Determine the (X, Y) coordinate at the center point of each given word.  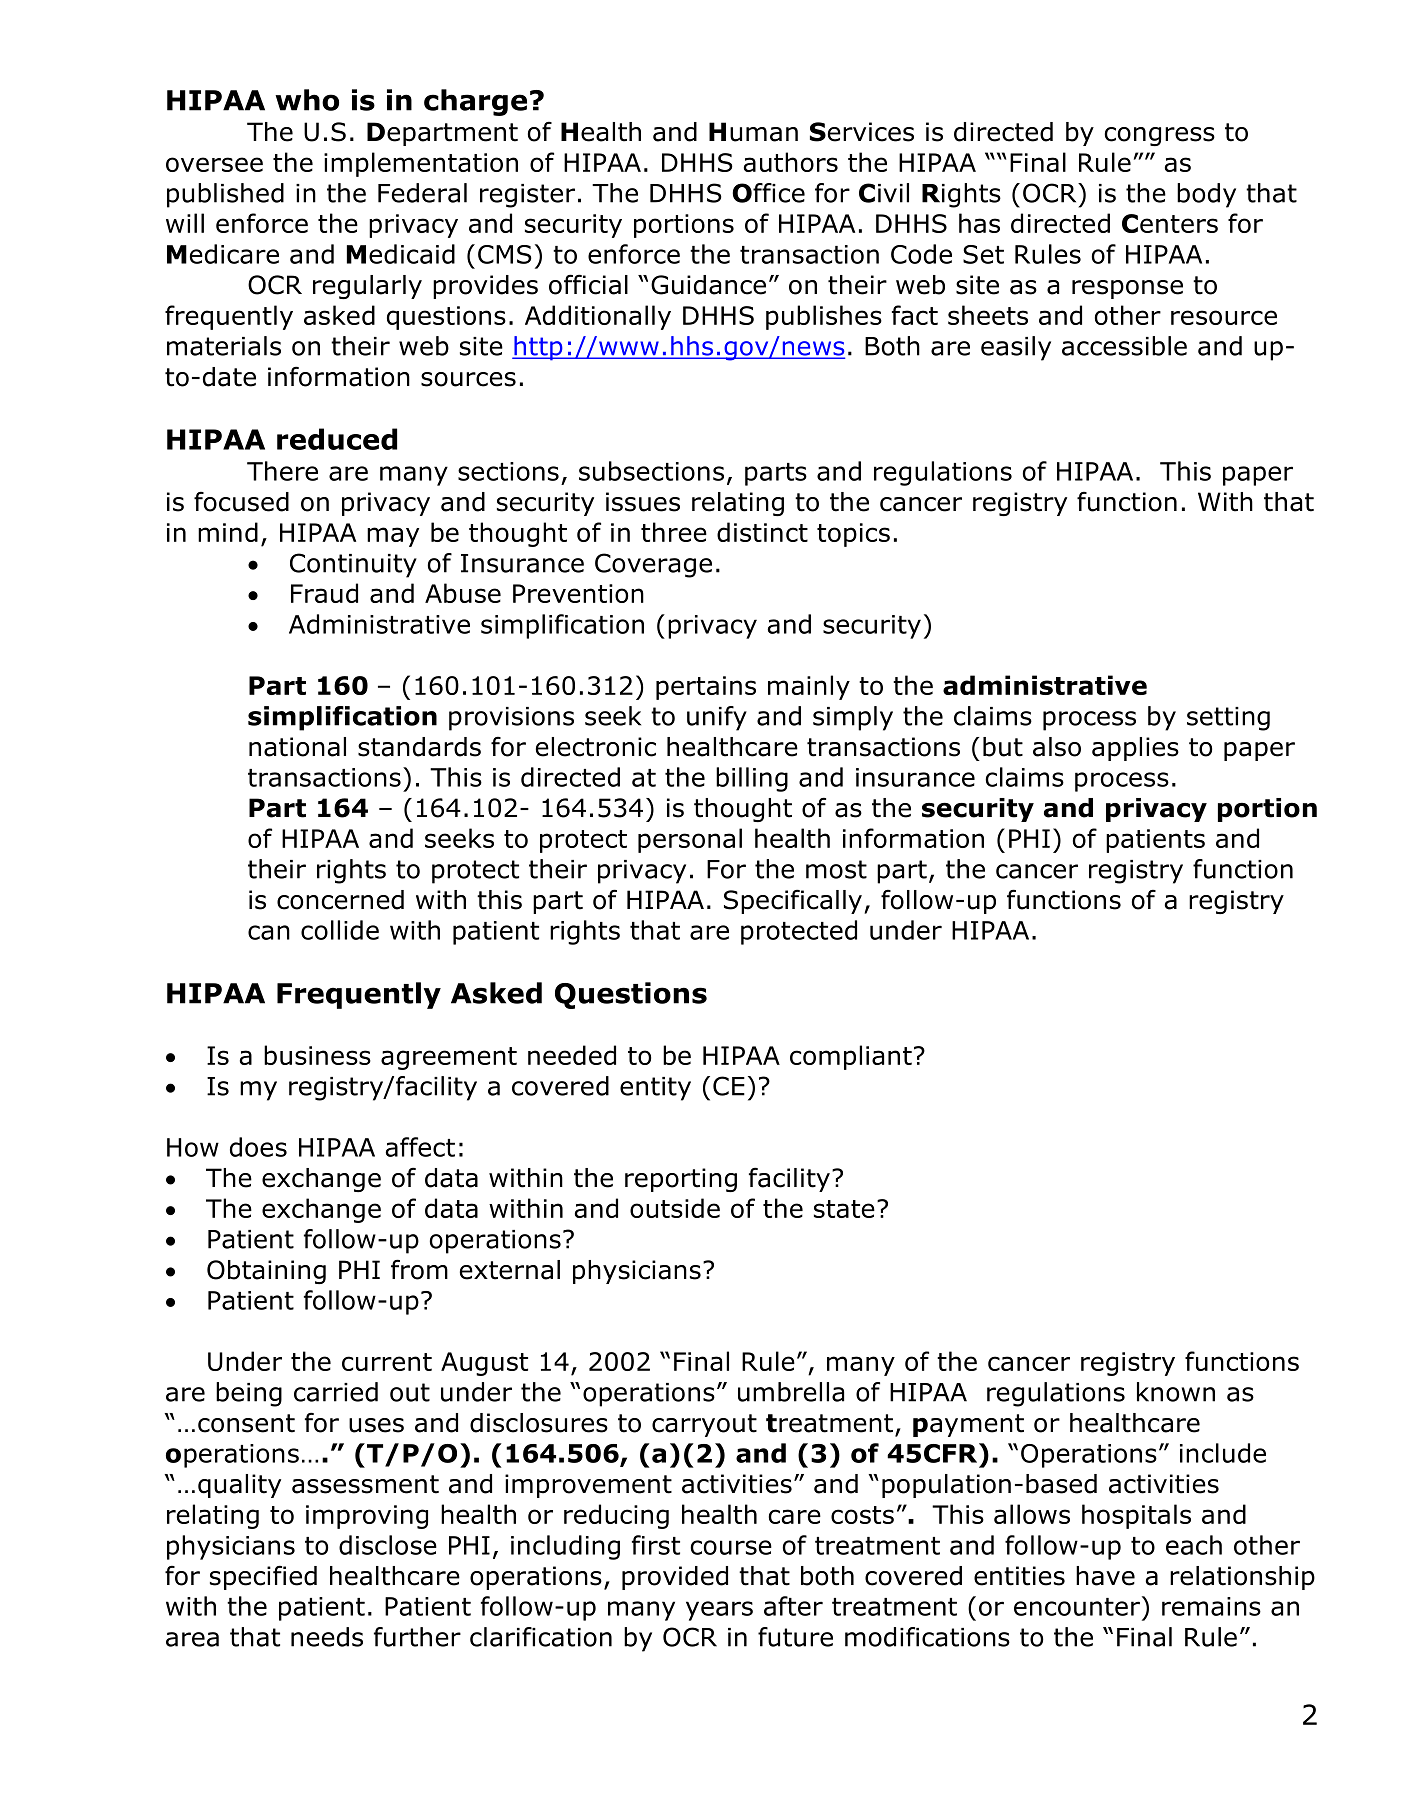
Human (753, 132)
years (719, 1611)
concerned (340, 900)
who (307, 100)
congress (1159, 136)
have (1105, 1576)
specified (263, 1577)
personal (690, 840)
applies (1135, 749)
